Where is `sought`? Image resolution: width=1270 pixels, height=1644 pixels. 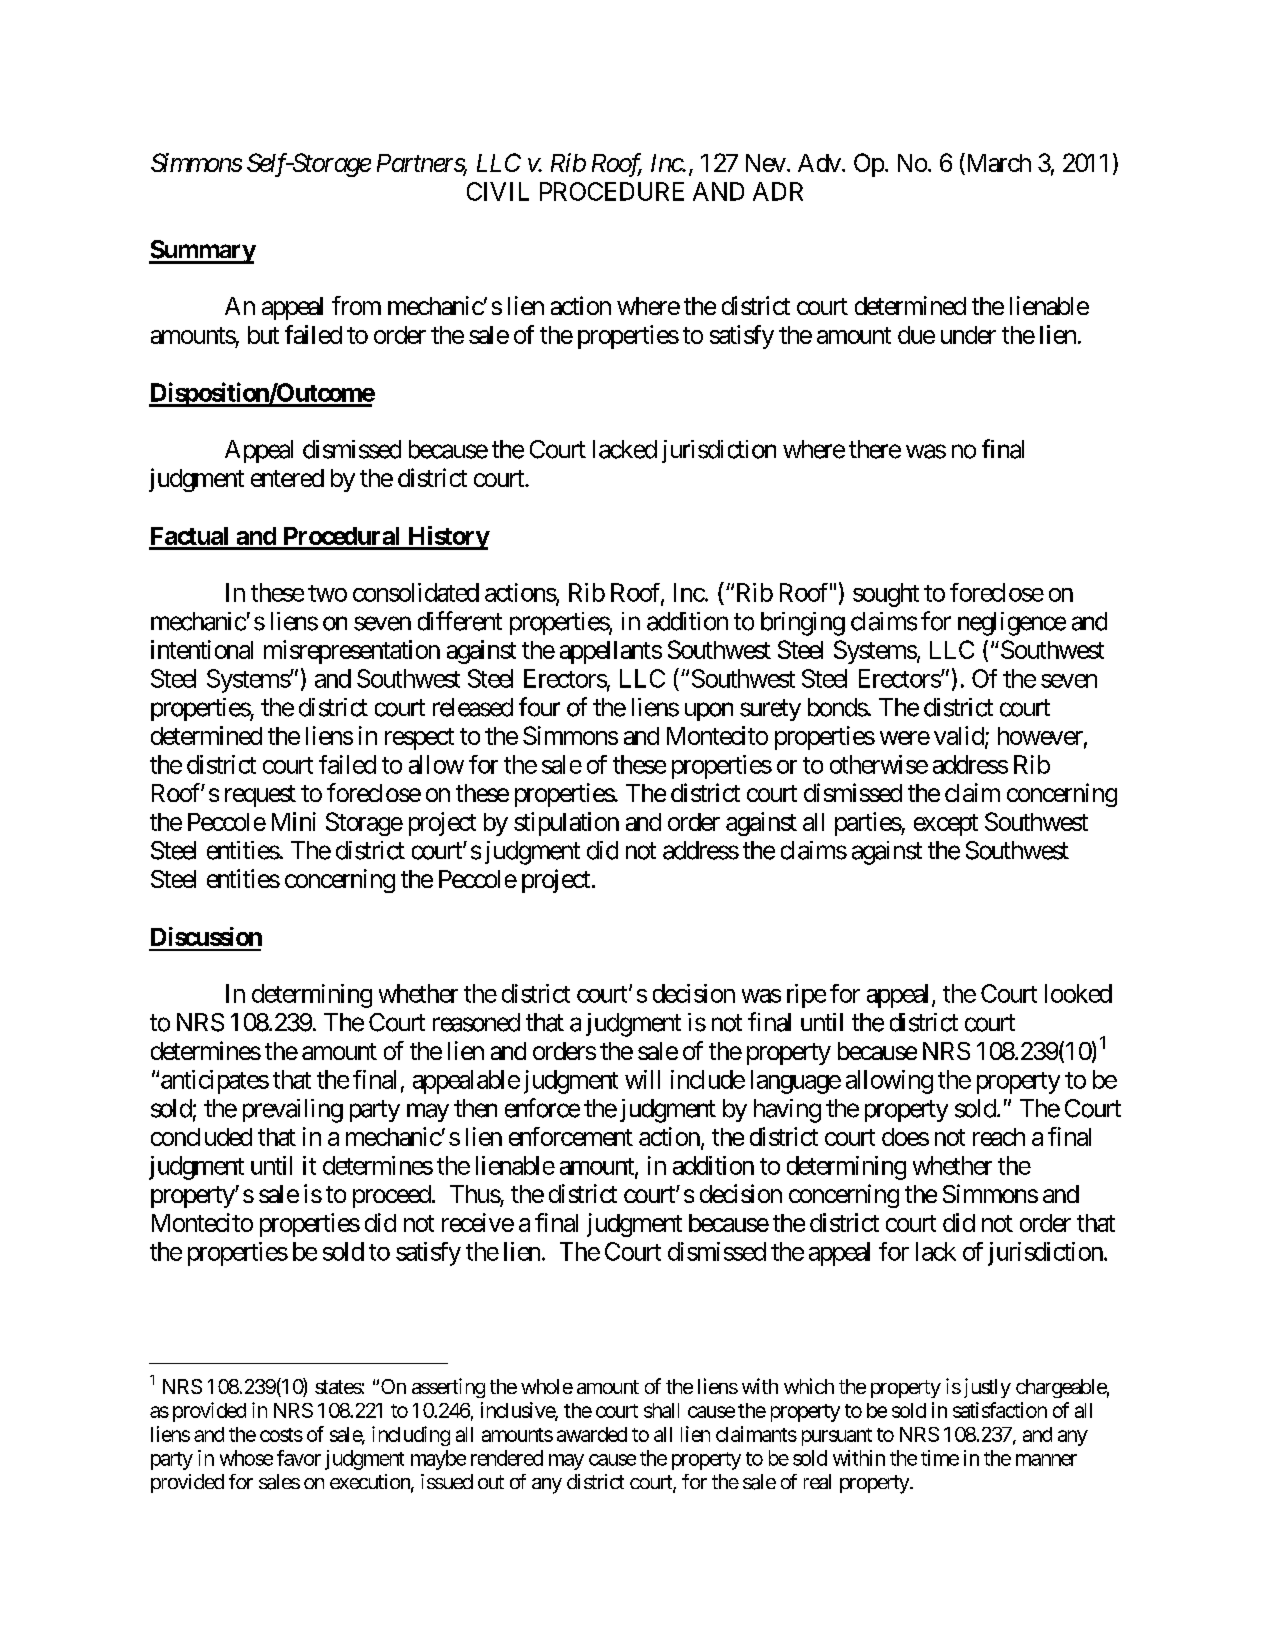
sought is located at coordinates (886, 595).
